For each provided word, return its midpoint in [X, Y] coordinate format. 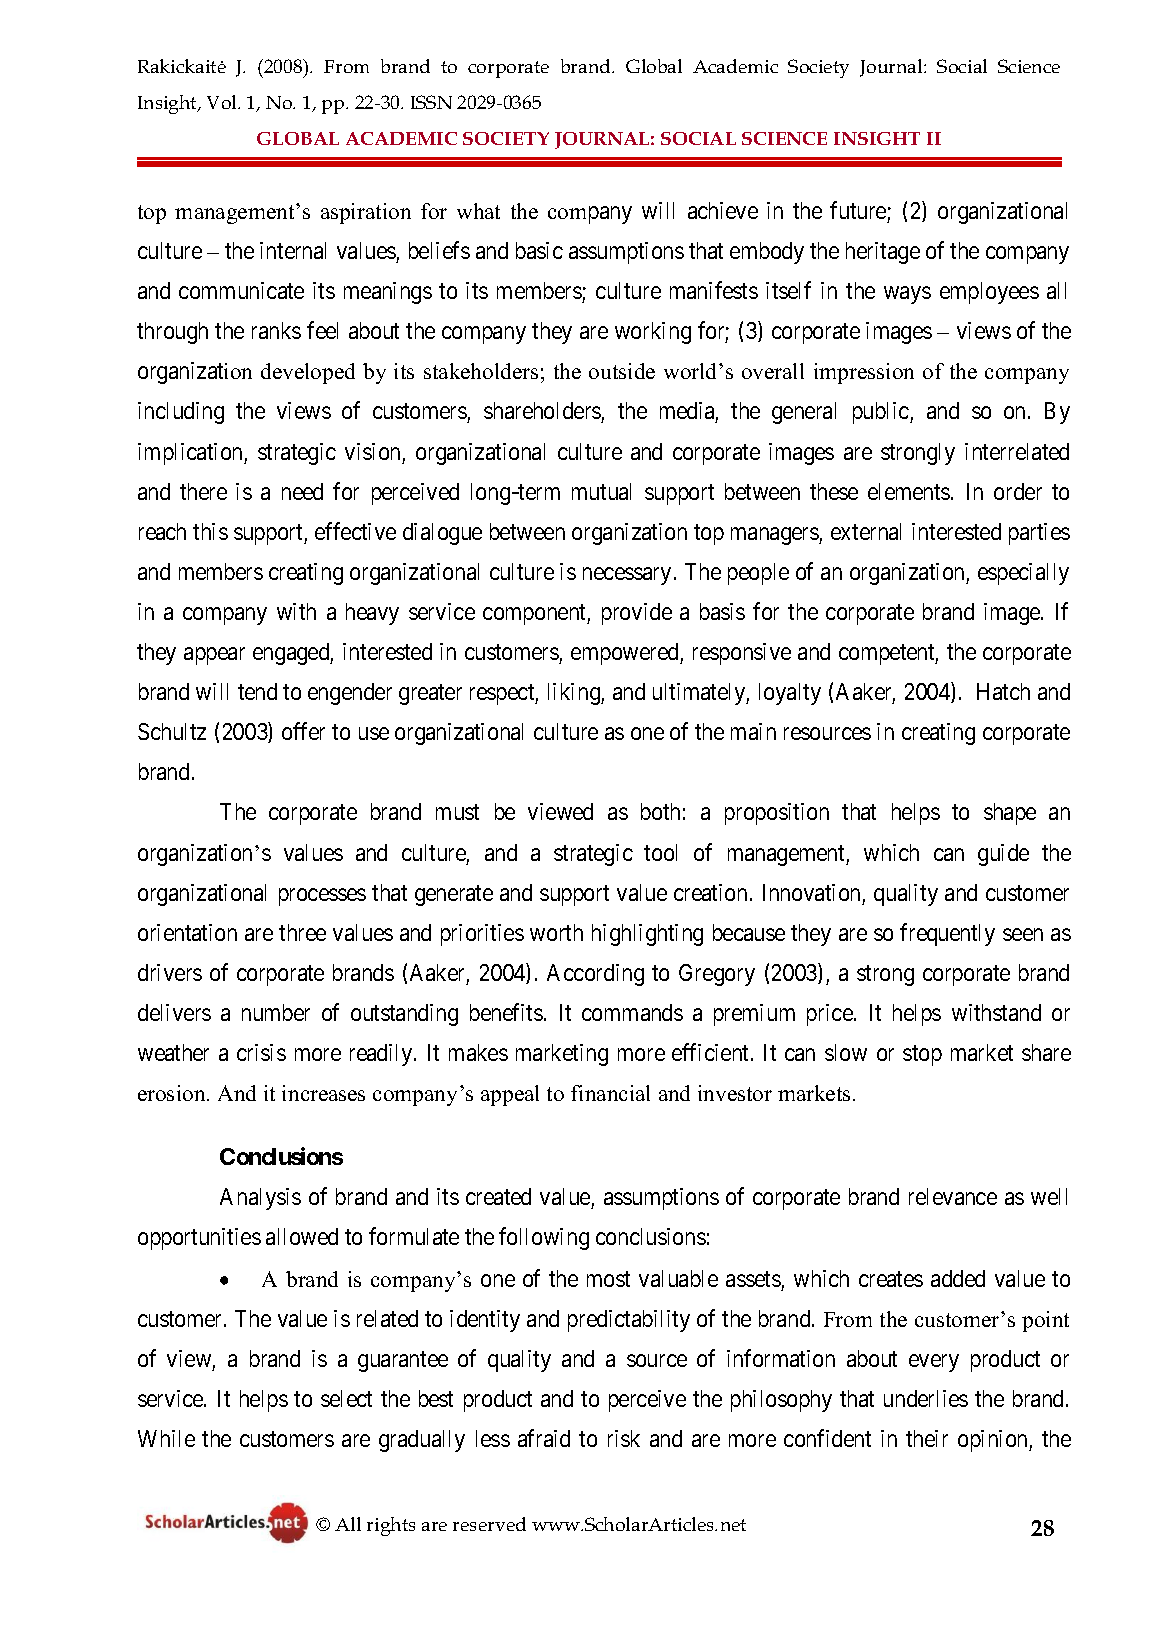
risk [624, 1438]
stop [922, 1056]
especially [1023, 574]
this [210, 531]
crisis [261, 1052]
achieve [723, 210]
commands [632, 1012]
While [166, 1438]
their [927, 1438]
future [858, 210]
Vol [223, 102]
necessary [627, 576]
